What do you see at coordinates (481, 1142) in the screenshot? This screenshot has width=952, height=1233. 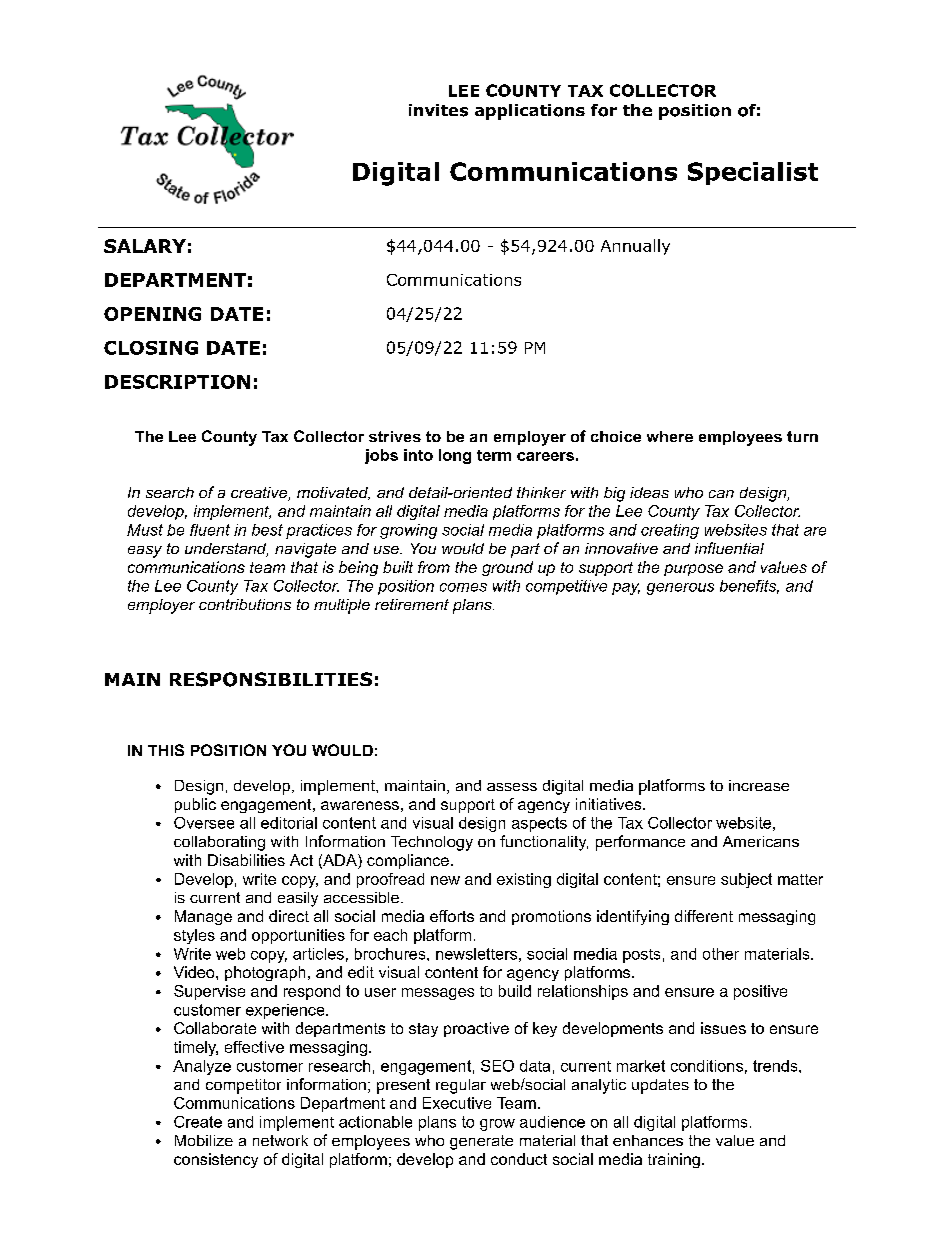 I see `generate` at bounding box center [481, 1142].
